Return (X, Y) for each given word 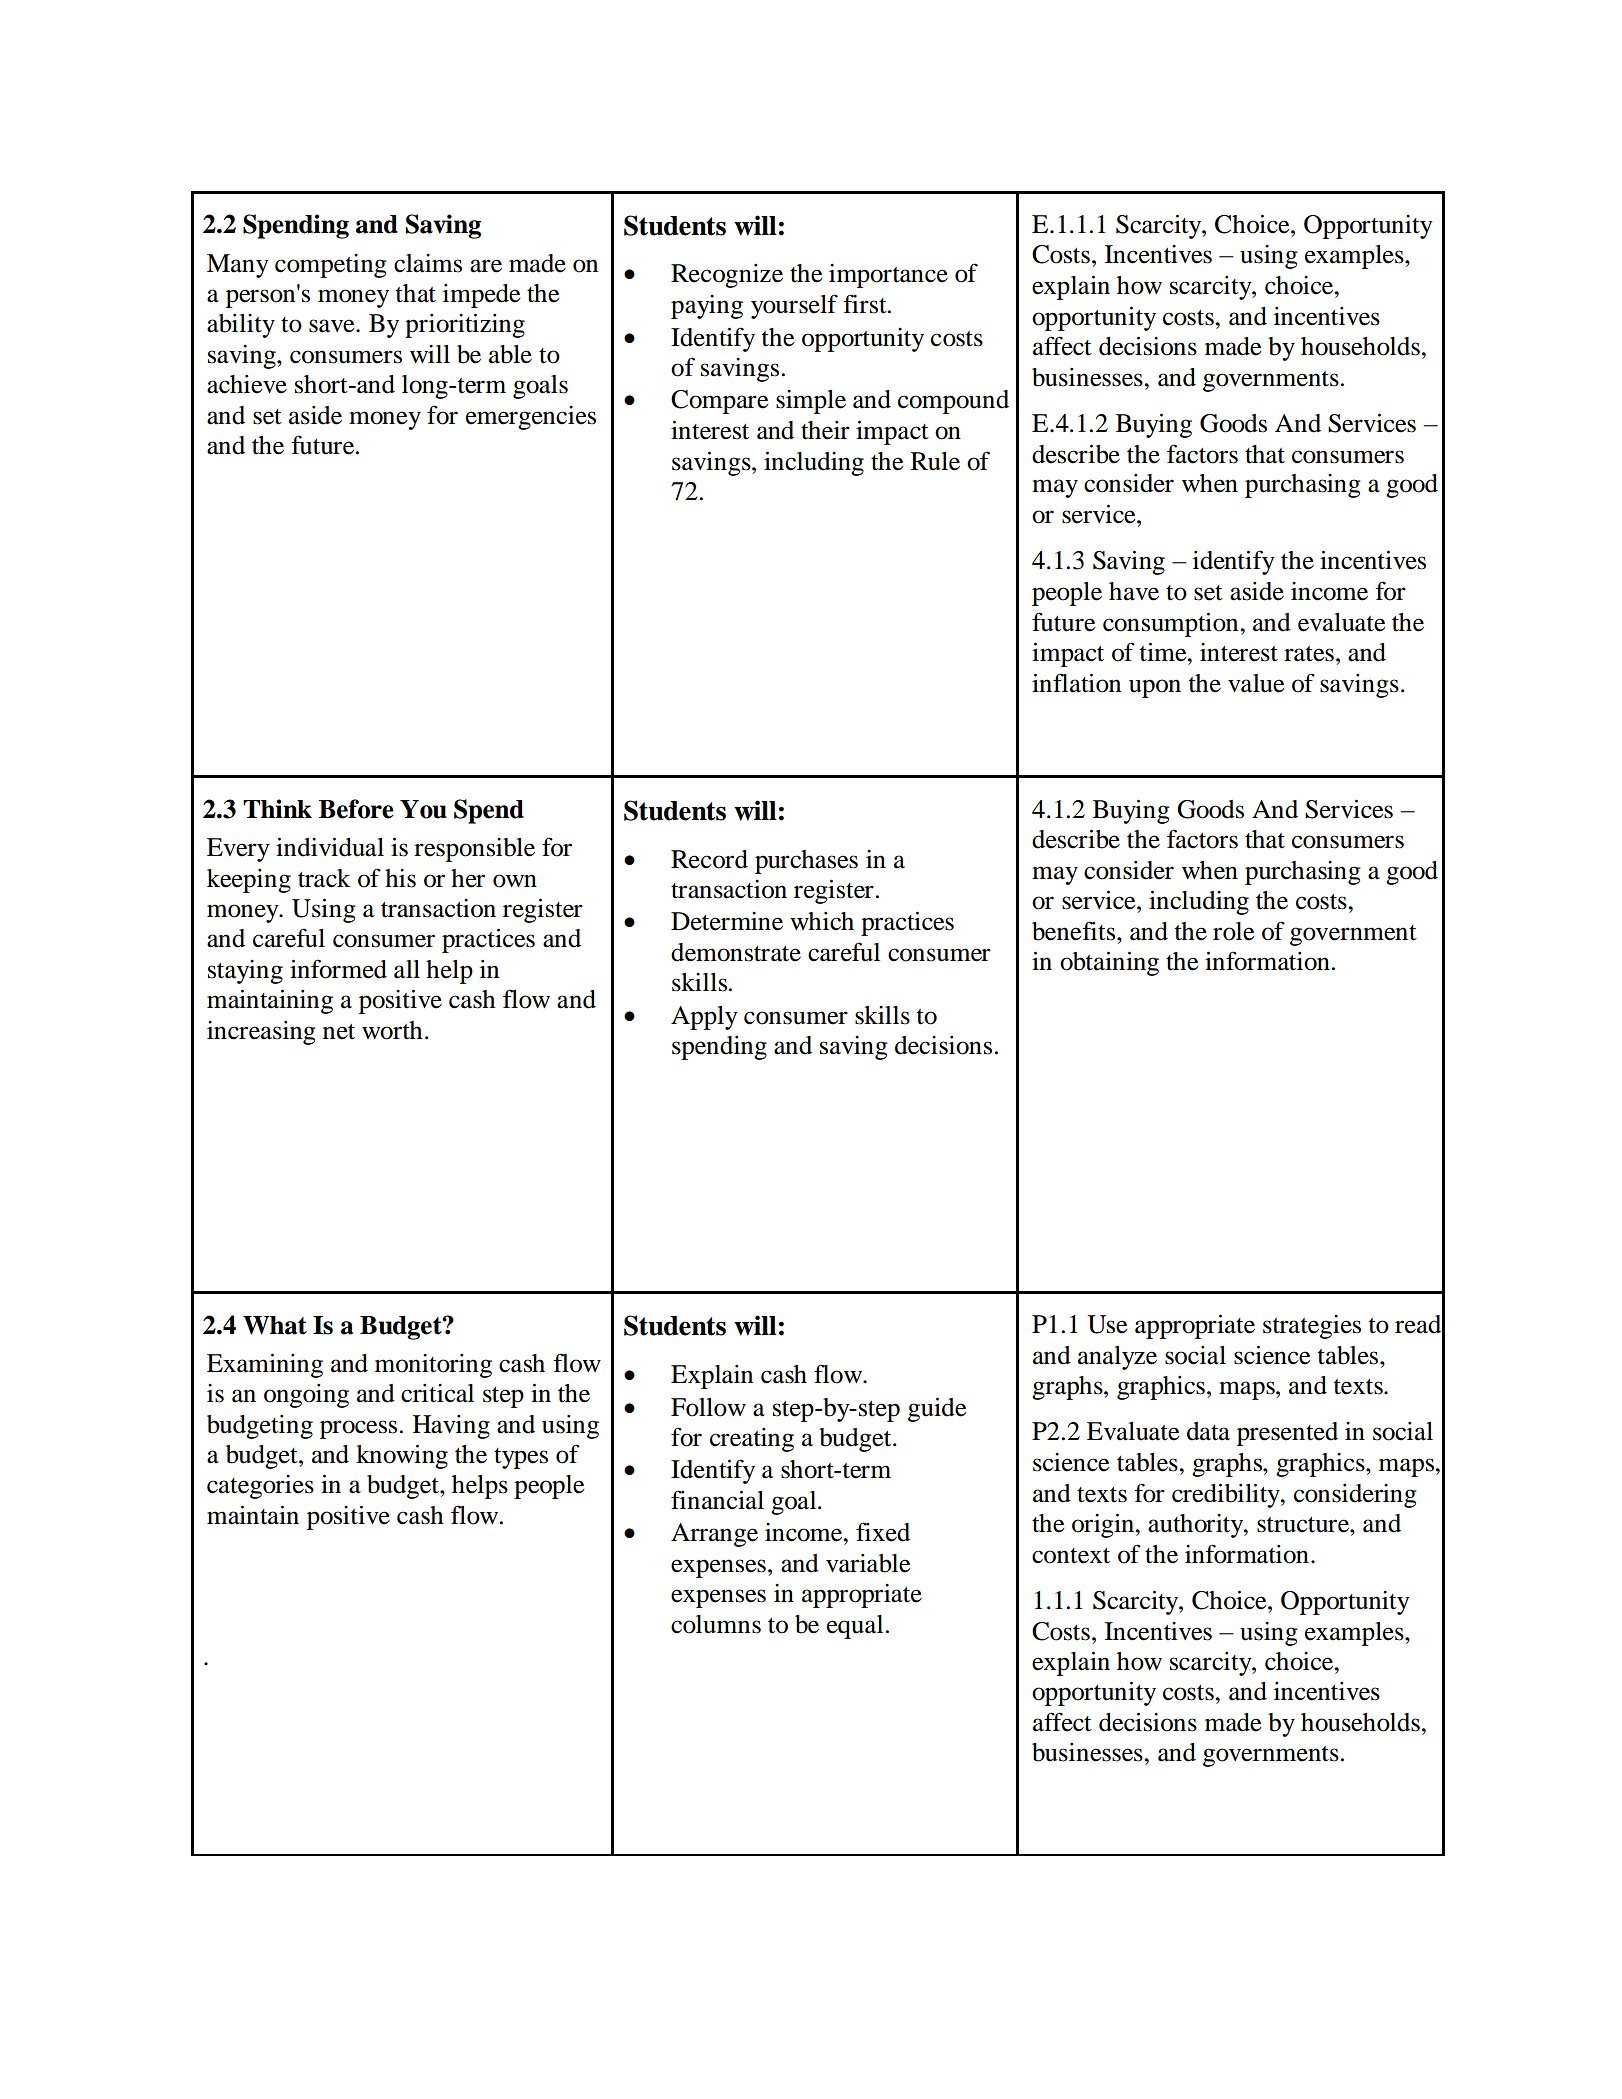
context (1071, 1556)
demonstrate (736, 952)
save (333, 326)
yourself (794, 306)
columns (716, 1624)
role (1233, 931)
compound (953, 402)
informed (338, 969)
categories (260, 1487)
